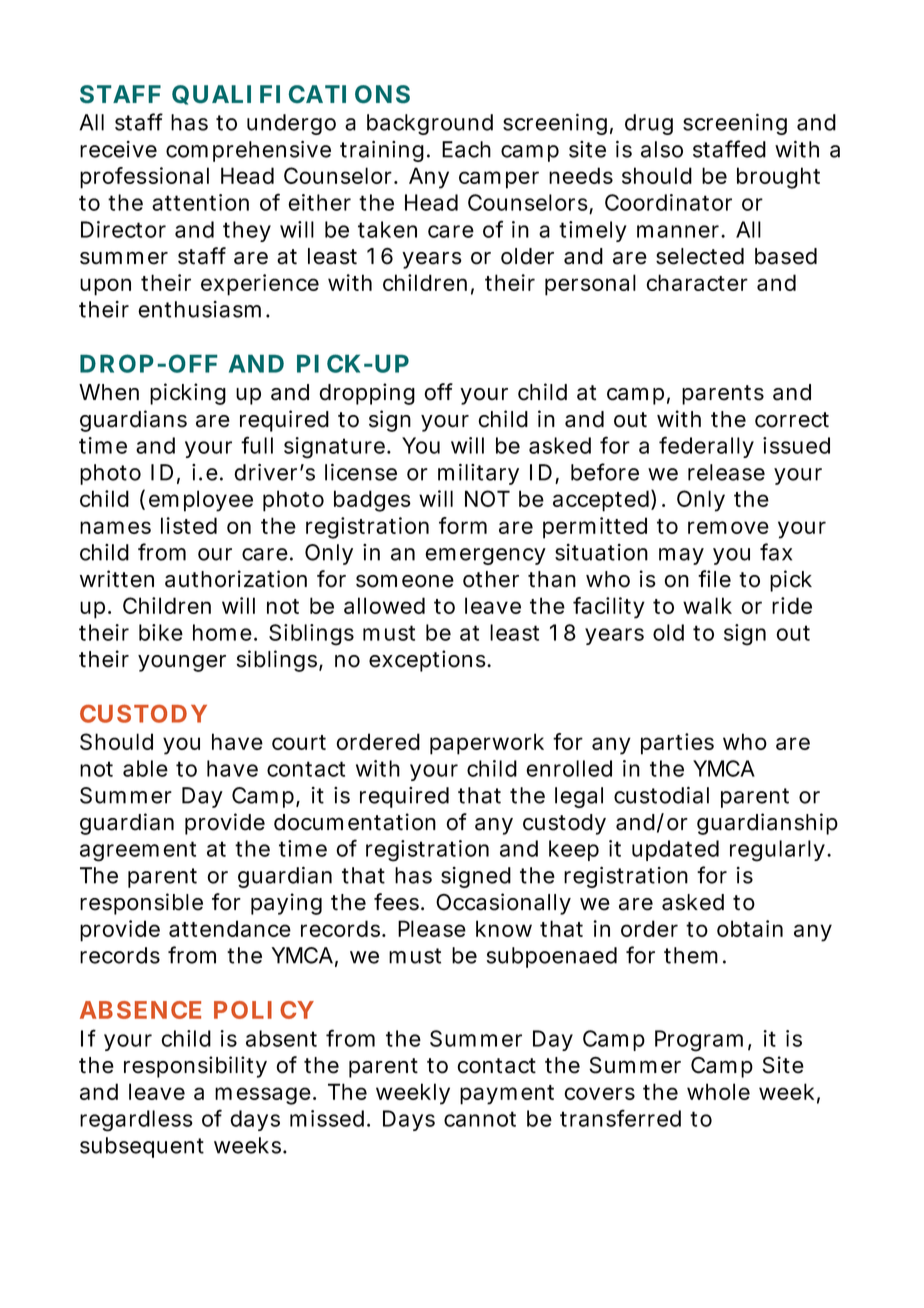  I want to click on also, so click(662, 149).
